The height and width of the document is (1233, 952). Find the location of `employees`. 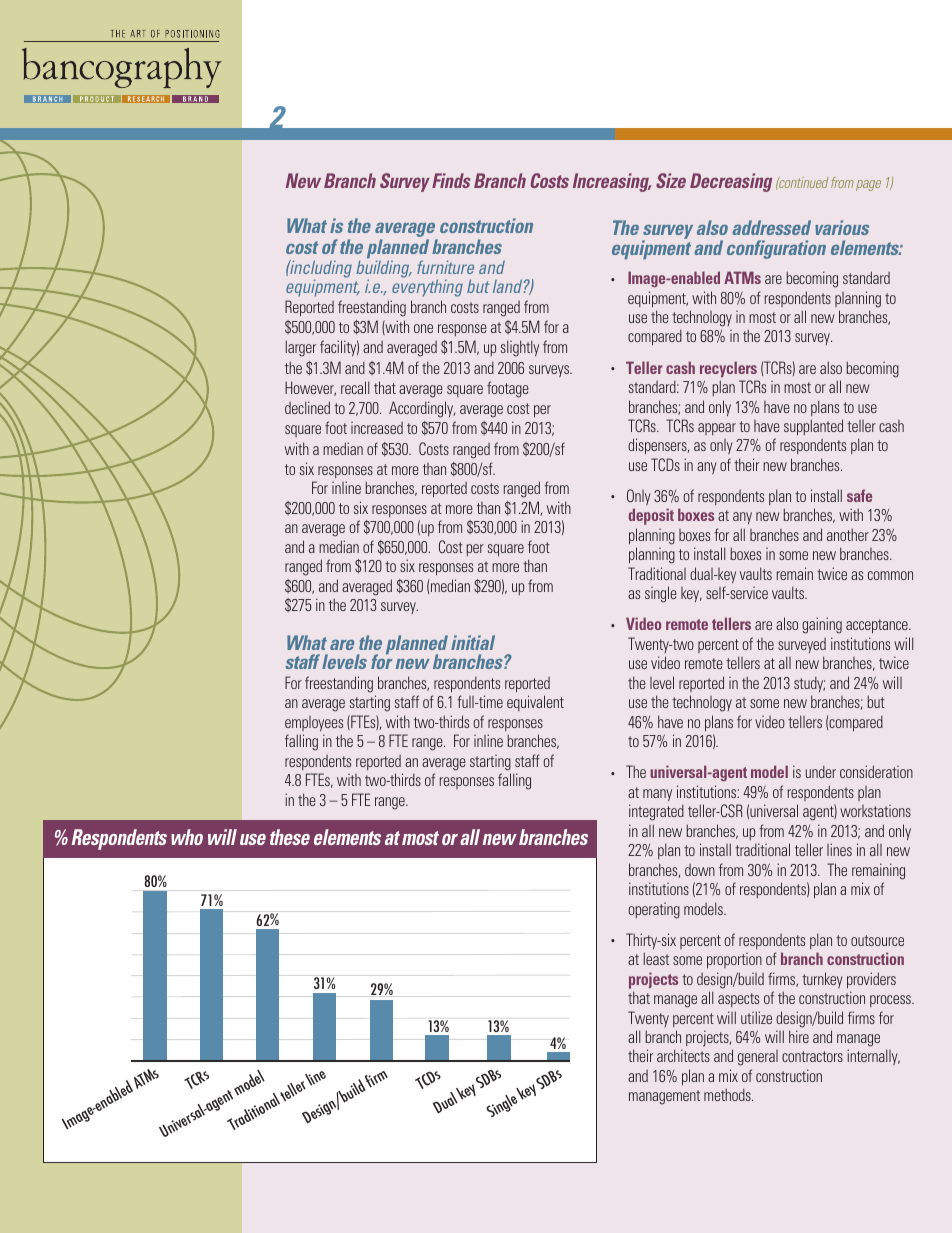

employees is located at coordinates (314, 724).
